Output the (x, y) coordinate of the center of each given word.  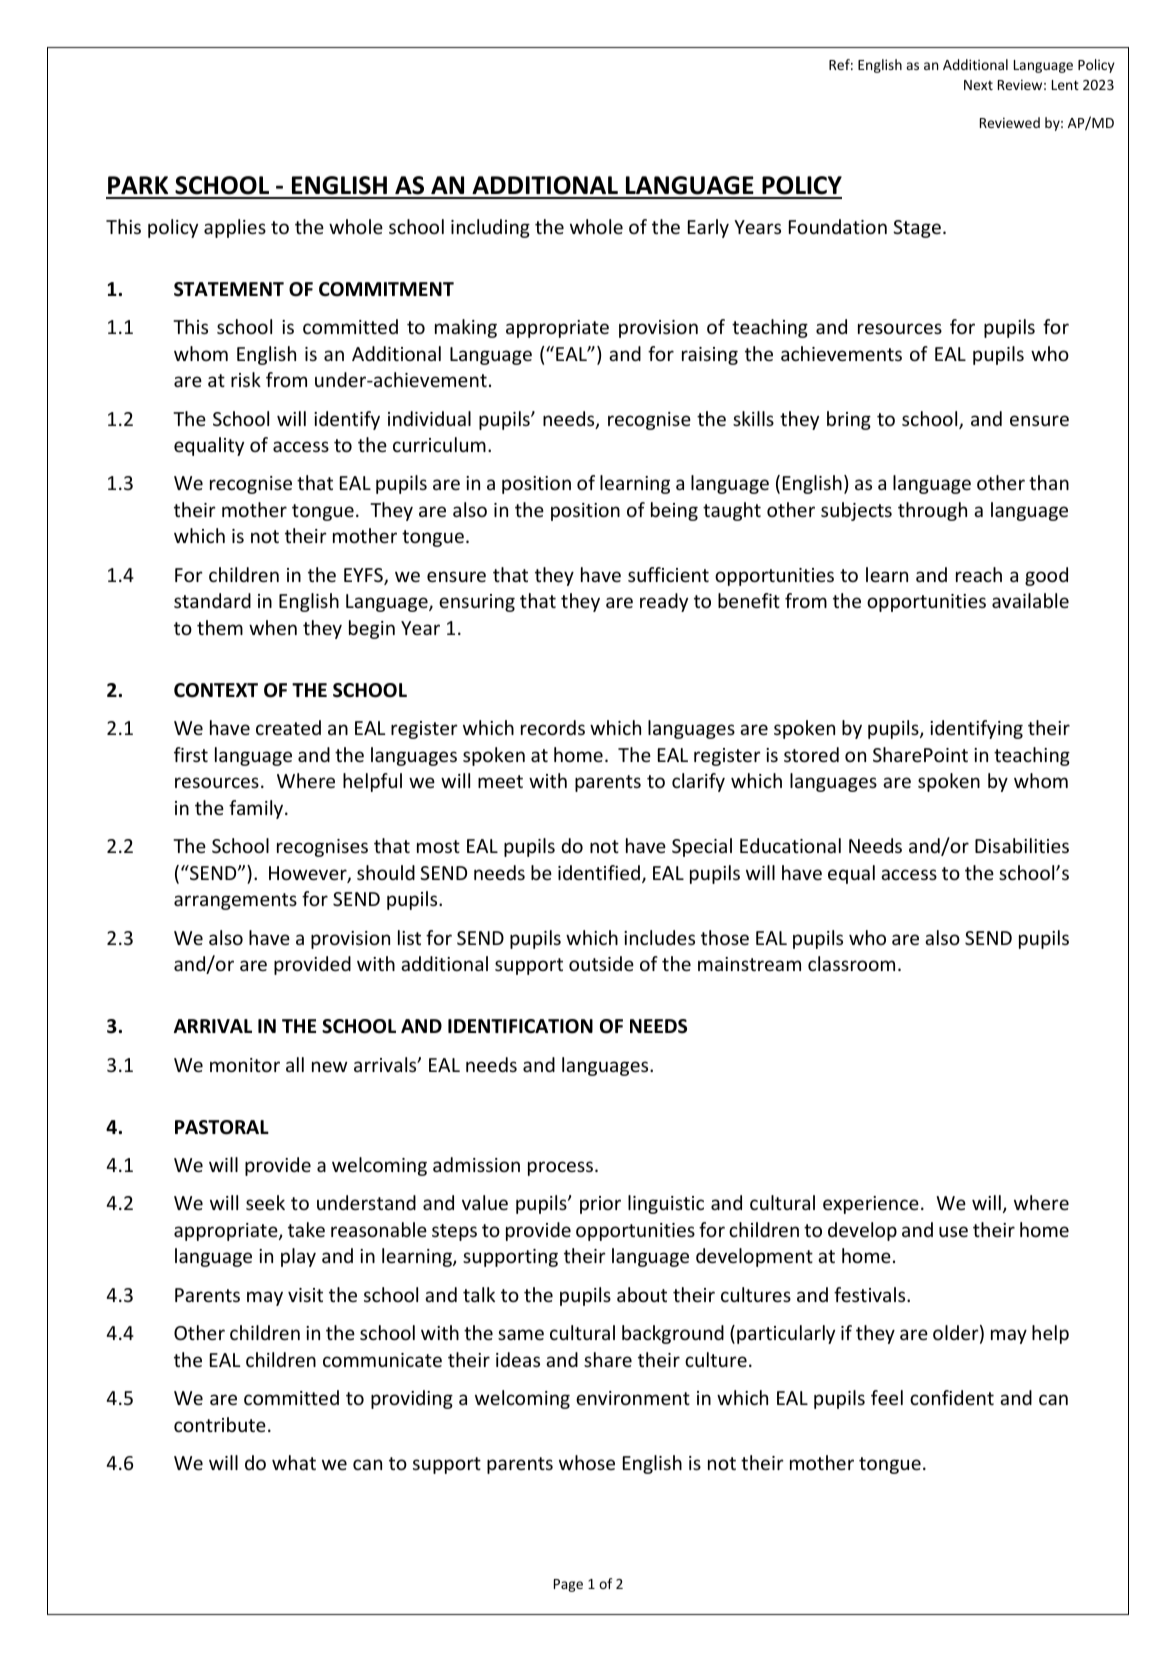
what (294, 1462)
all (295, 1064)
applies (235, 228)
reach (979, 574)
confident (952, 1397)
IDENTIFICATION (520, 1026)
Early (708, 228)
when (273, 627)
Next (978, 85)
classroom (851, 963)
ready (664, 602)
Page (568, 1585)
